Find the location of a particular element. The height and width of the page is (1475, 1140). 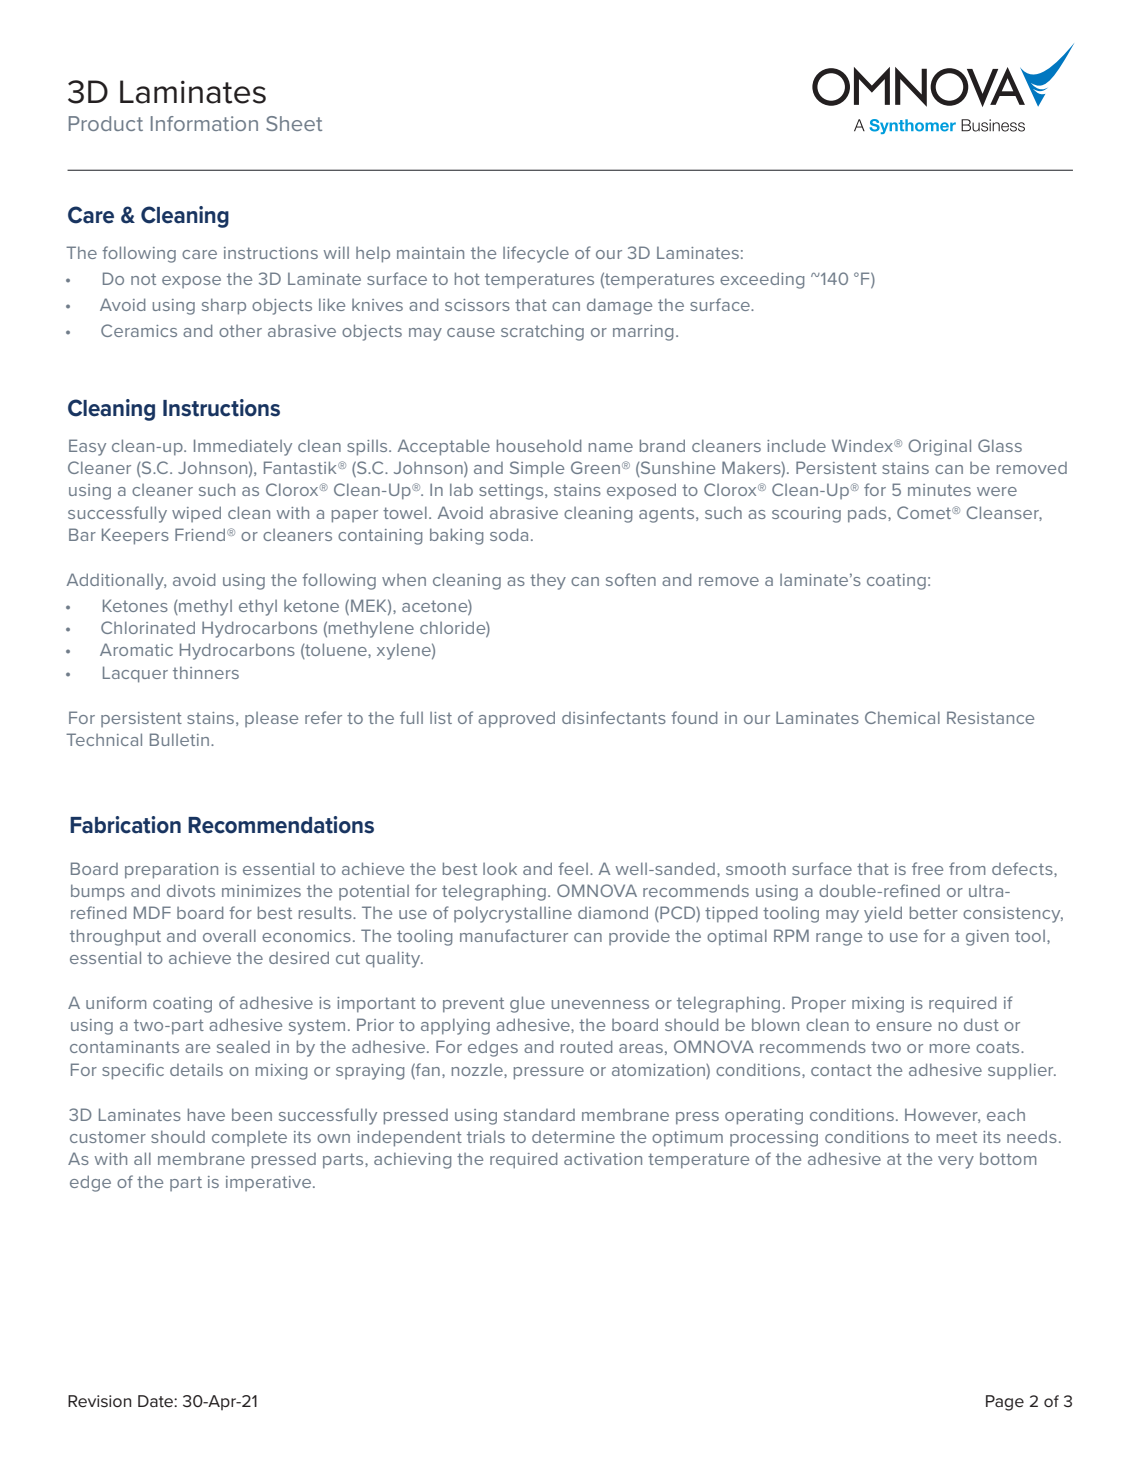

Chemical is located at coordinates (902, 717).
